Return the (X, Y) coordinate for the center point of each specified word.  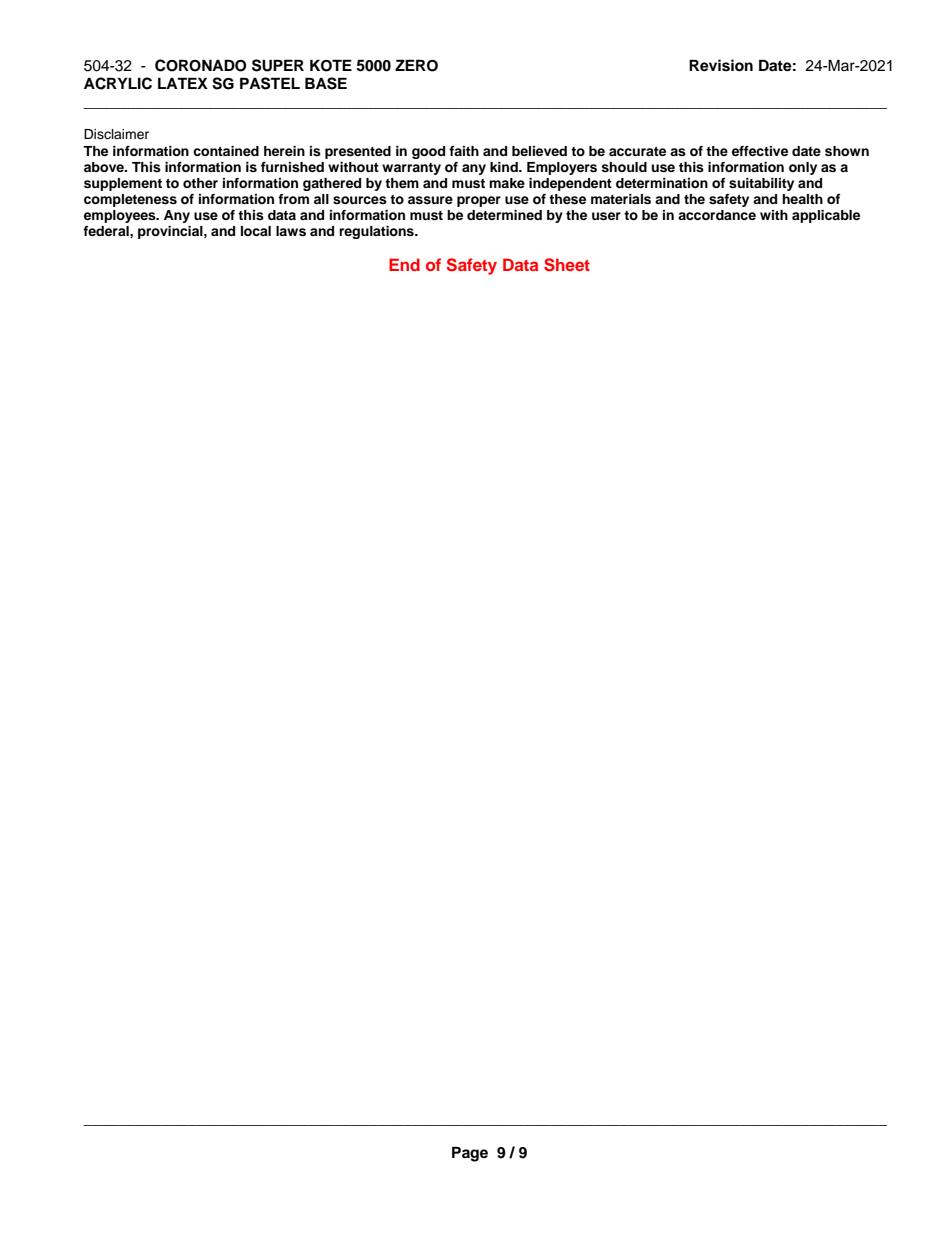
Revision (721, 65)
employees (121, 216)
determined (504, 215)
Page (470, 1154)
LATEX (183, 83)
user (606, 216)
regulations (377, 232)
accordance (717, 215)
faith (464, 151)
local (256, 231)
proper (479, 201)
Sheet (567, 265)
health (802, 199)
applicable (826, 216)
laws (291, 231)
